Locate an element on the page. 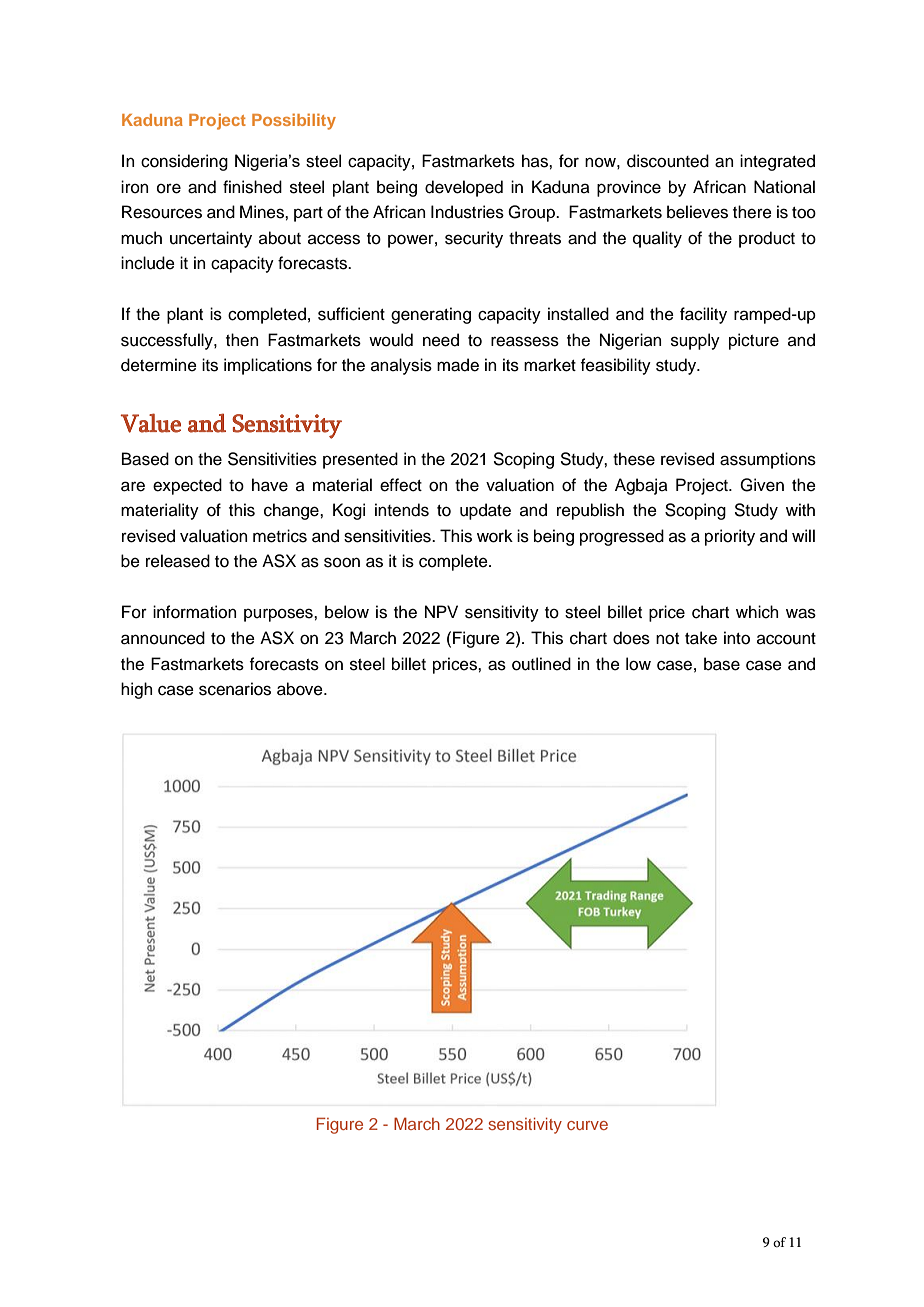 The width and height of the page is (924, 1307). into is located at coordinates (737, 638).
